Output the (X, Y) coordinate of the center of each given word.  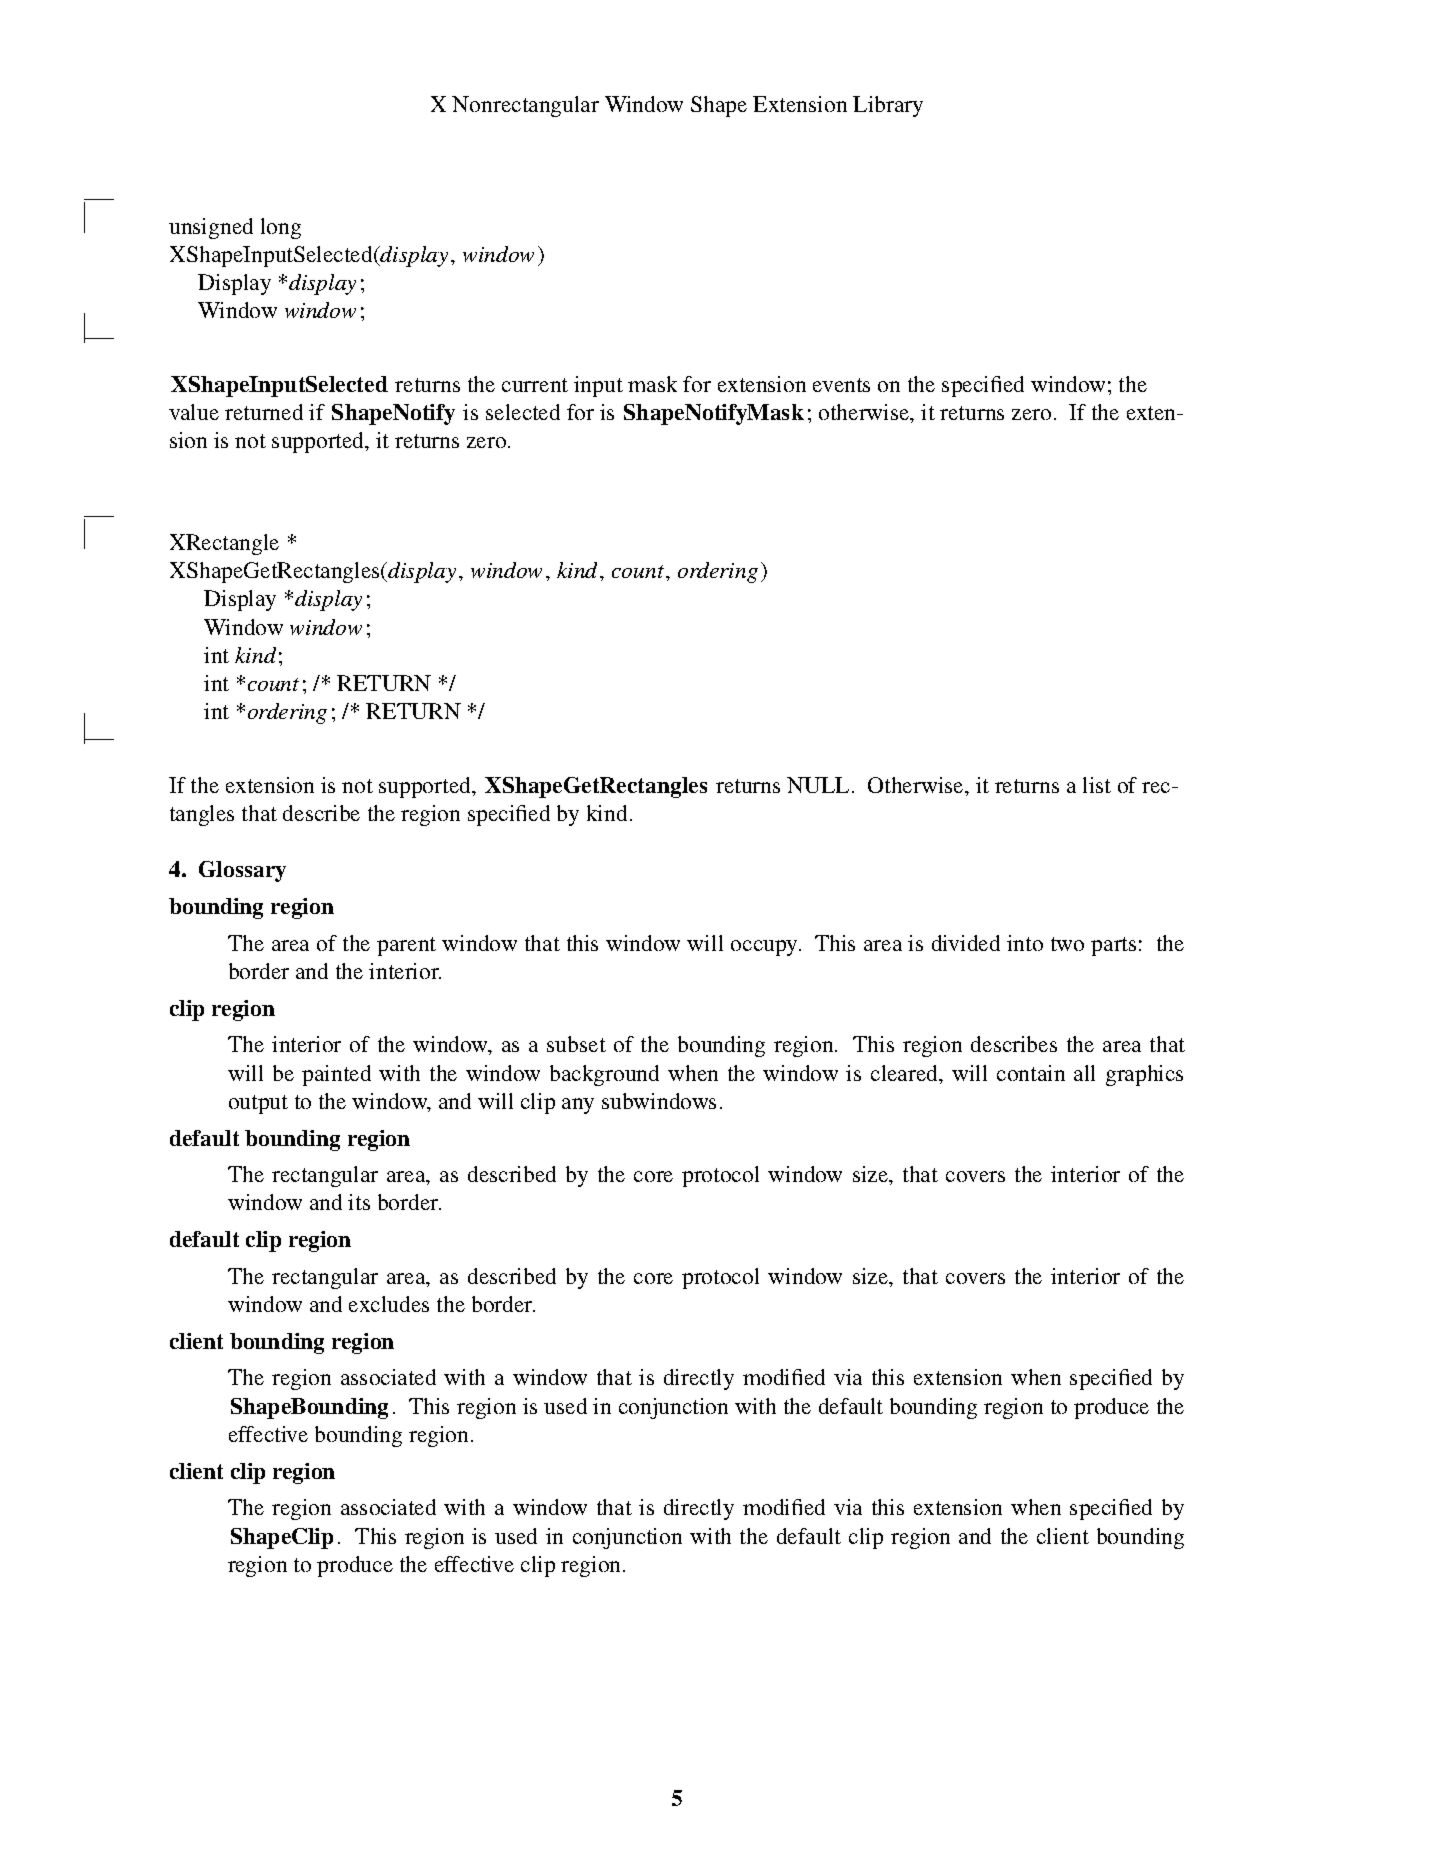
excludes (389, 1304)
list (1097, 785)
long (281, 228)
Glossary (242, 871)
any (578, 1106)
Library (888, 106)
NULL (818, 785)
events (841, 385)
